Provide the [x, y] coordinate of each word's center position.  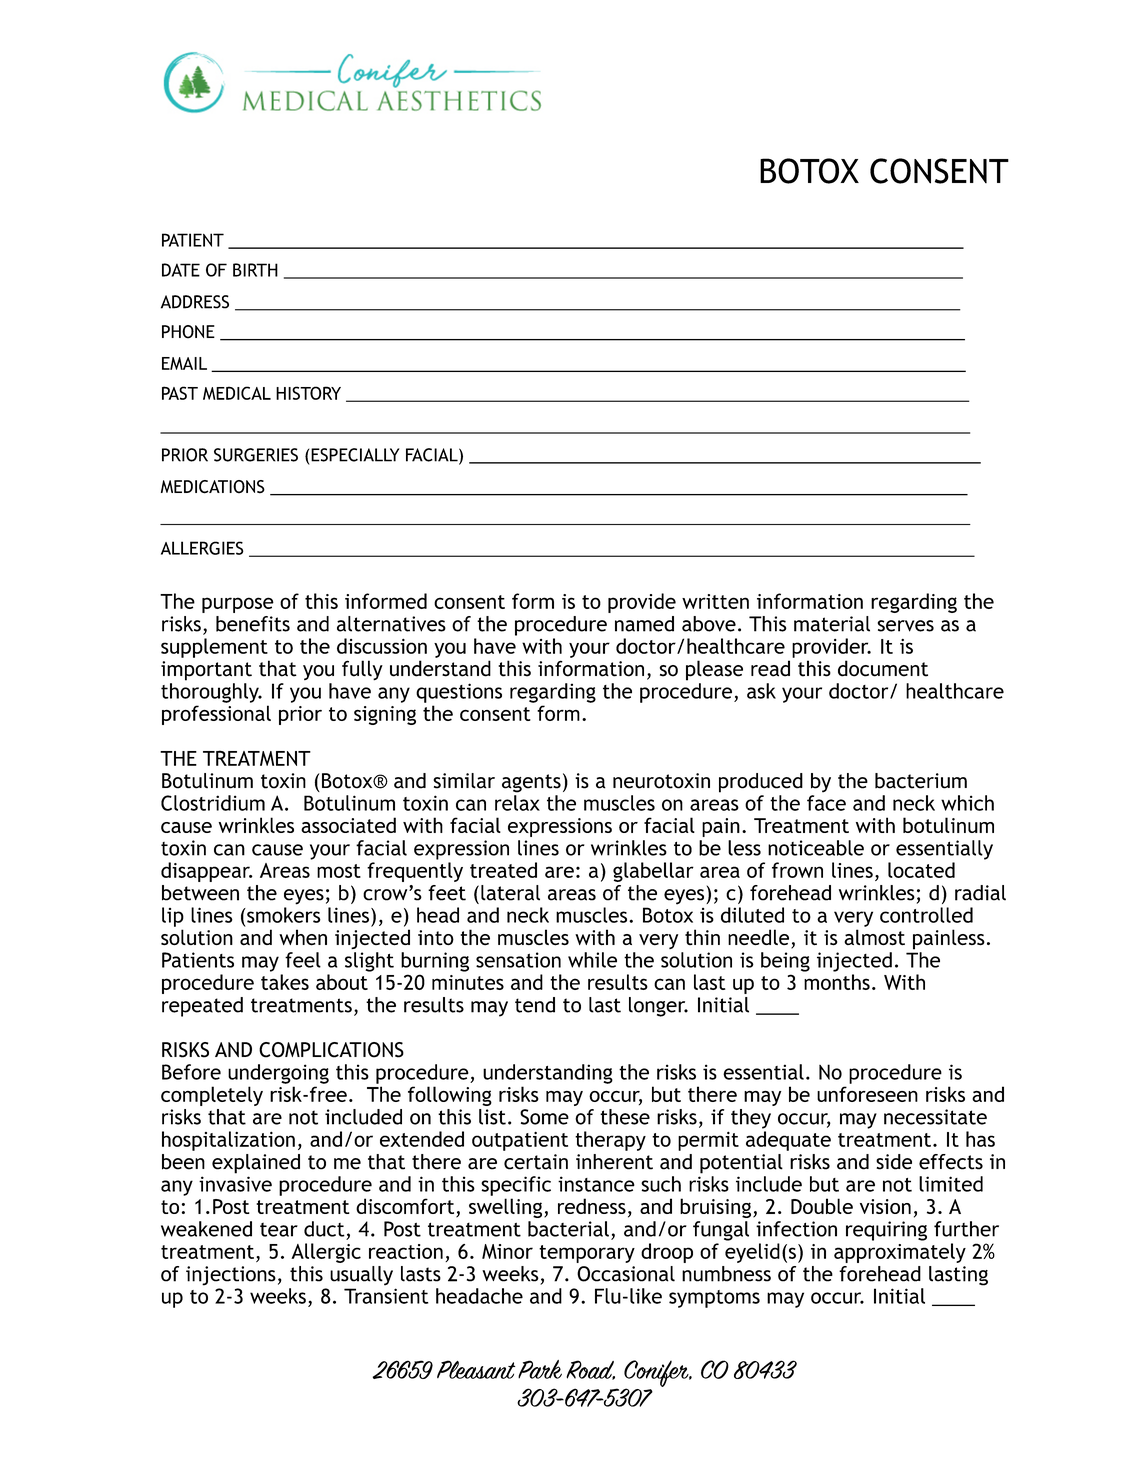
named [644, 624]
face [826, 803]
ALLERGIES [202, 548]
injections [231, 1276]
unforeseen [867, 1094]
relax [517, 803]
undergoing [278, 1074]
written [715, 601]
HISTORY [308, 393]
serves [906, 626]
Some [544, 1117]
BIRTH [255, 270]
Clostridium [213, 803]
